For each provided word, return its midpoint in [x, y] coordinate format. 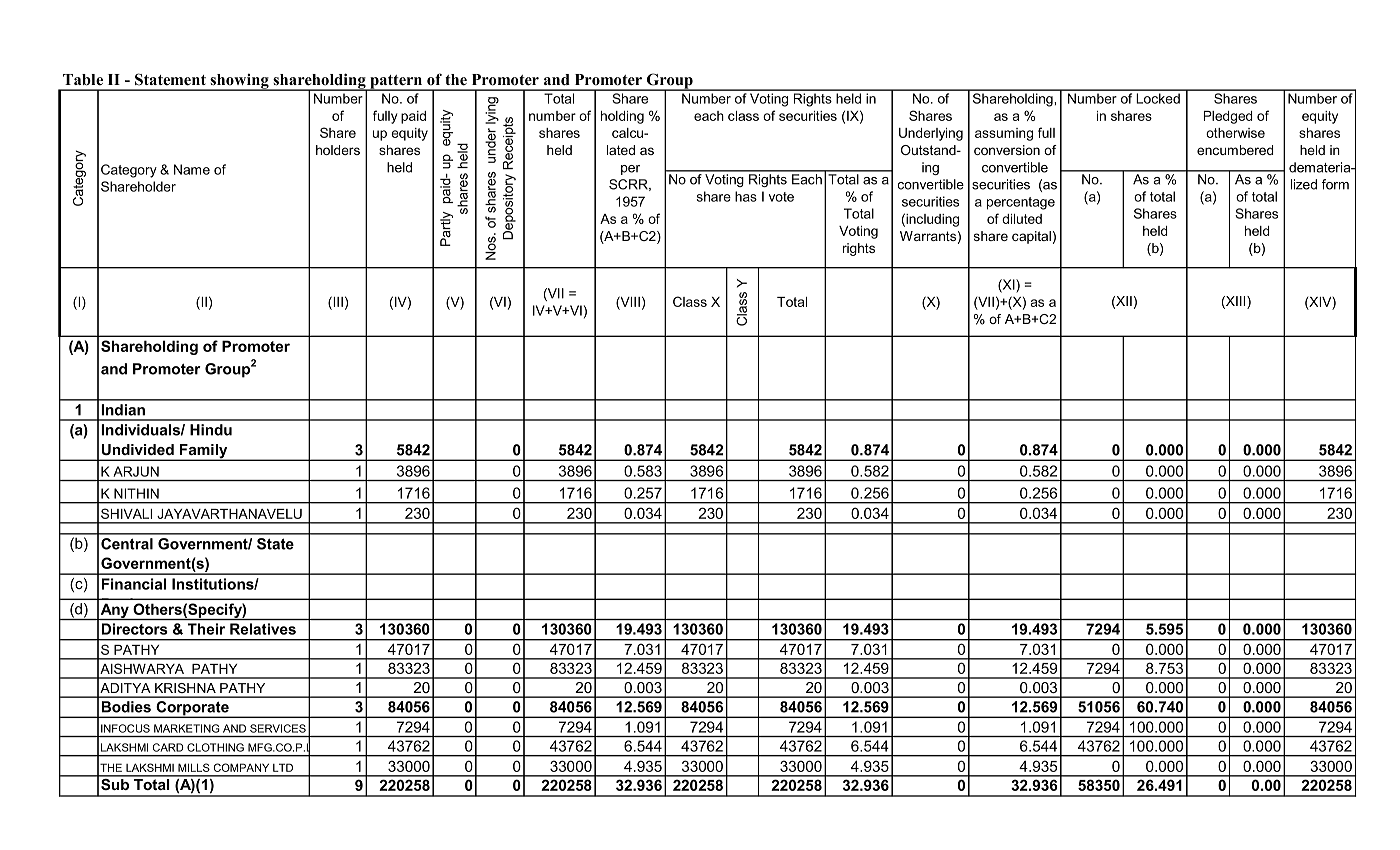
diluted [1022, 219]
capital [1031, 237]
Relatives [263, 629]
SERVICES [278, 728]
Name [192, 169]
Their [206, 629]
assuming [1004, 134]
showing [239, 82]
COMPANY [241, 767]
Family [204, 452]
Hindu [211, 430]
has [746, 196]
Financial [134, 584]
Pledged [1228, 117]
